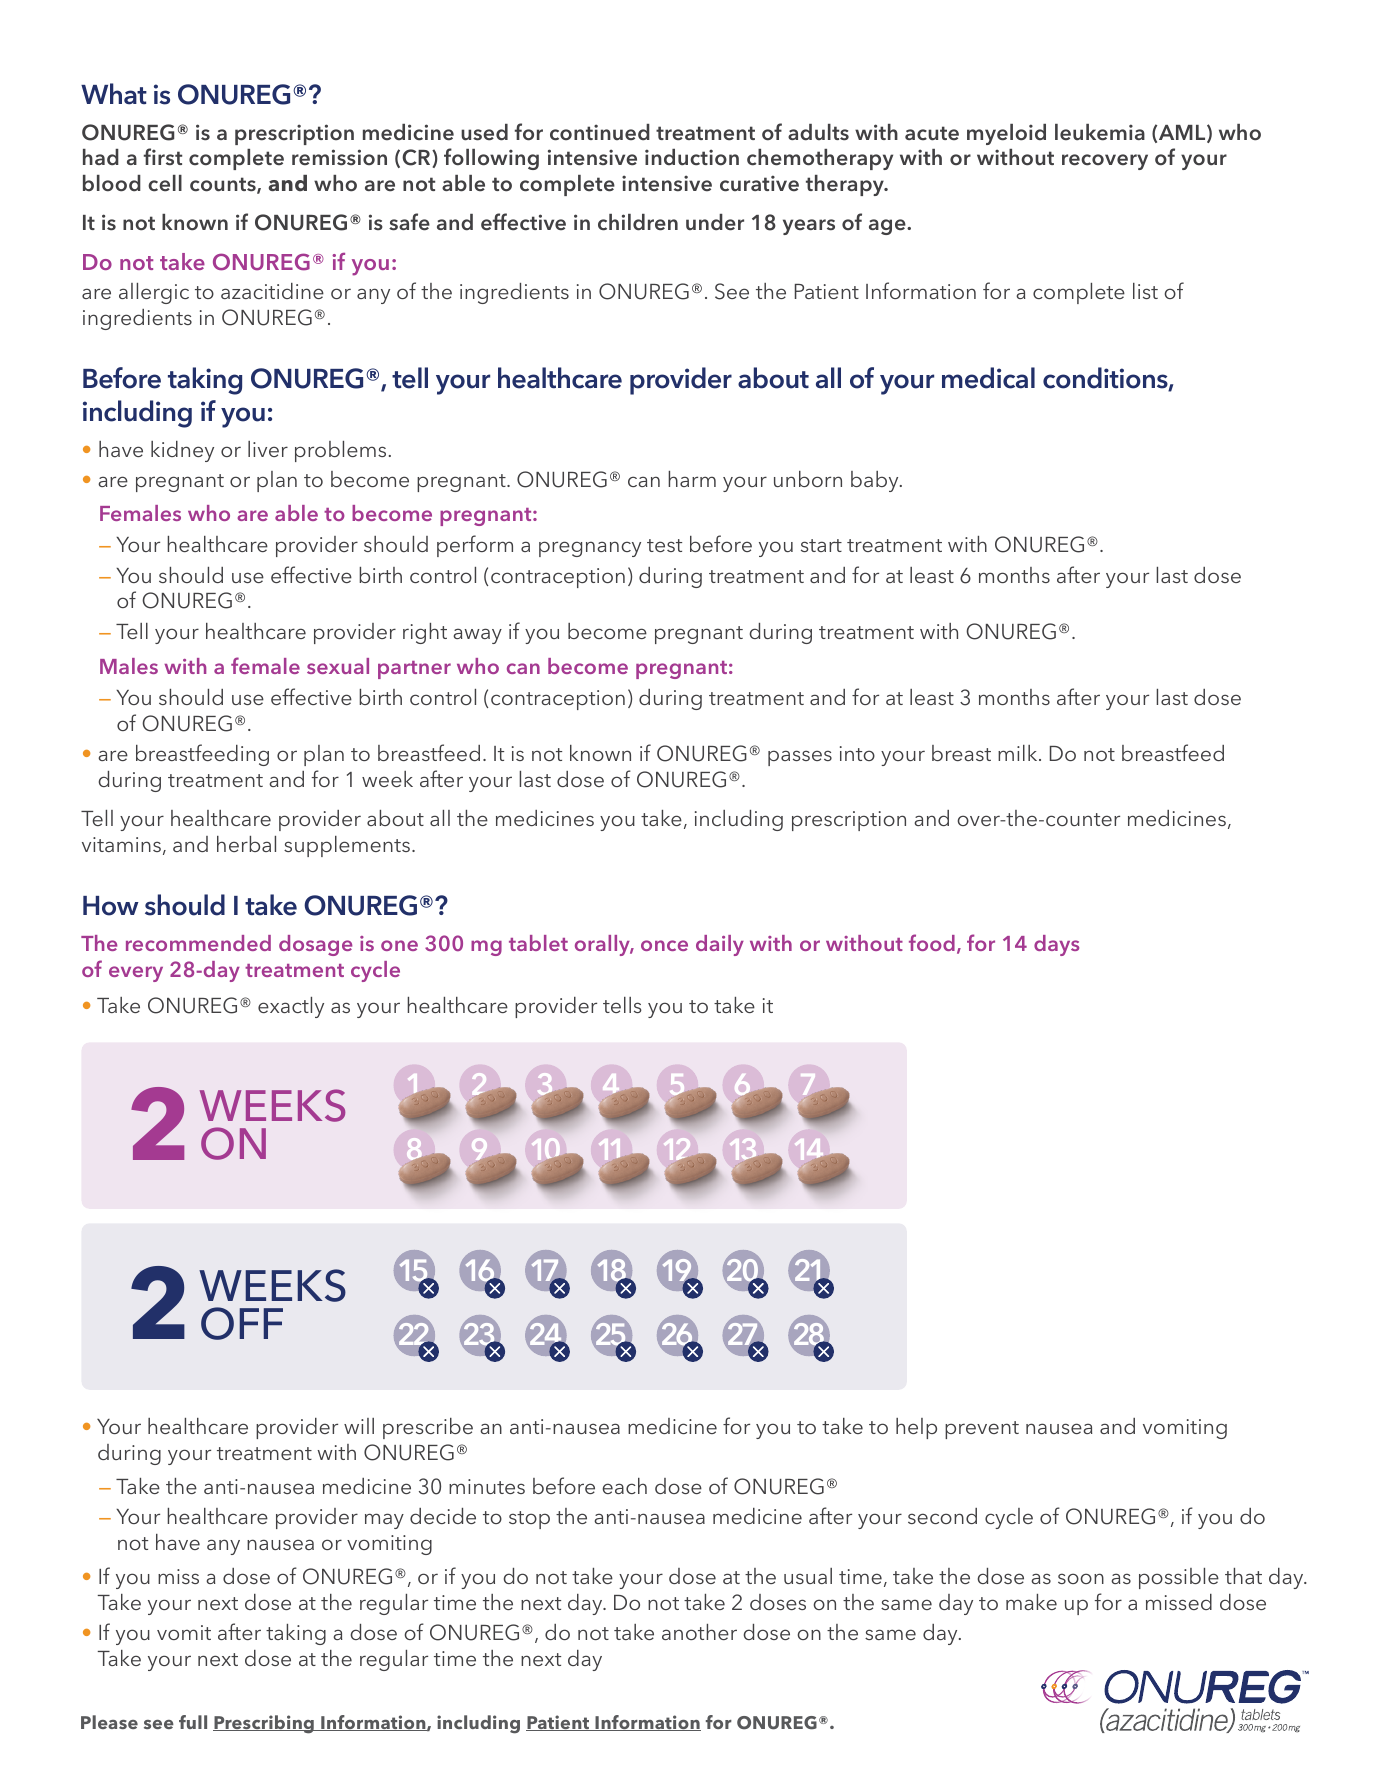  Describe the element at coordinates (664, 945) in the screenshot. I see `once` at that location.
